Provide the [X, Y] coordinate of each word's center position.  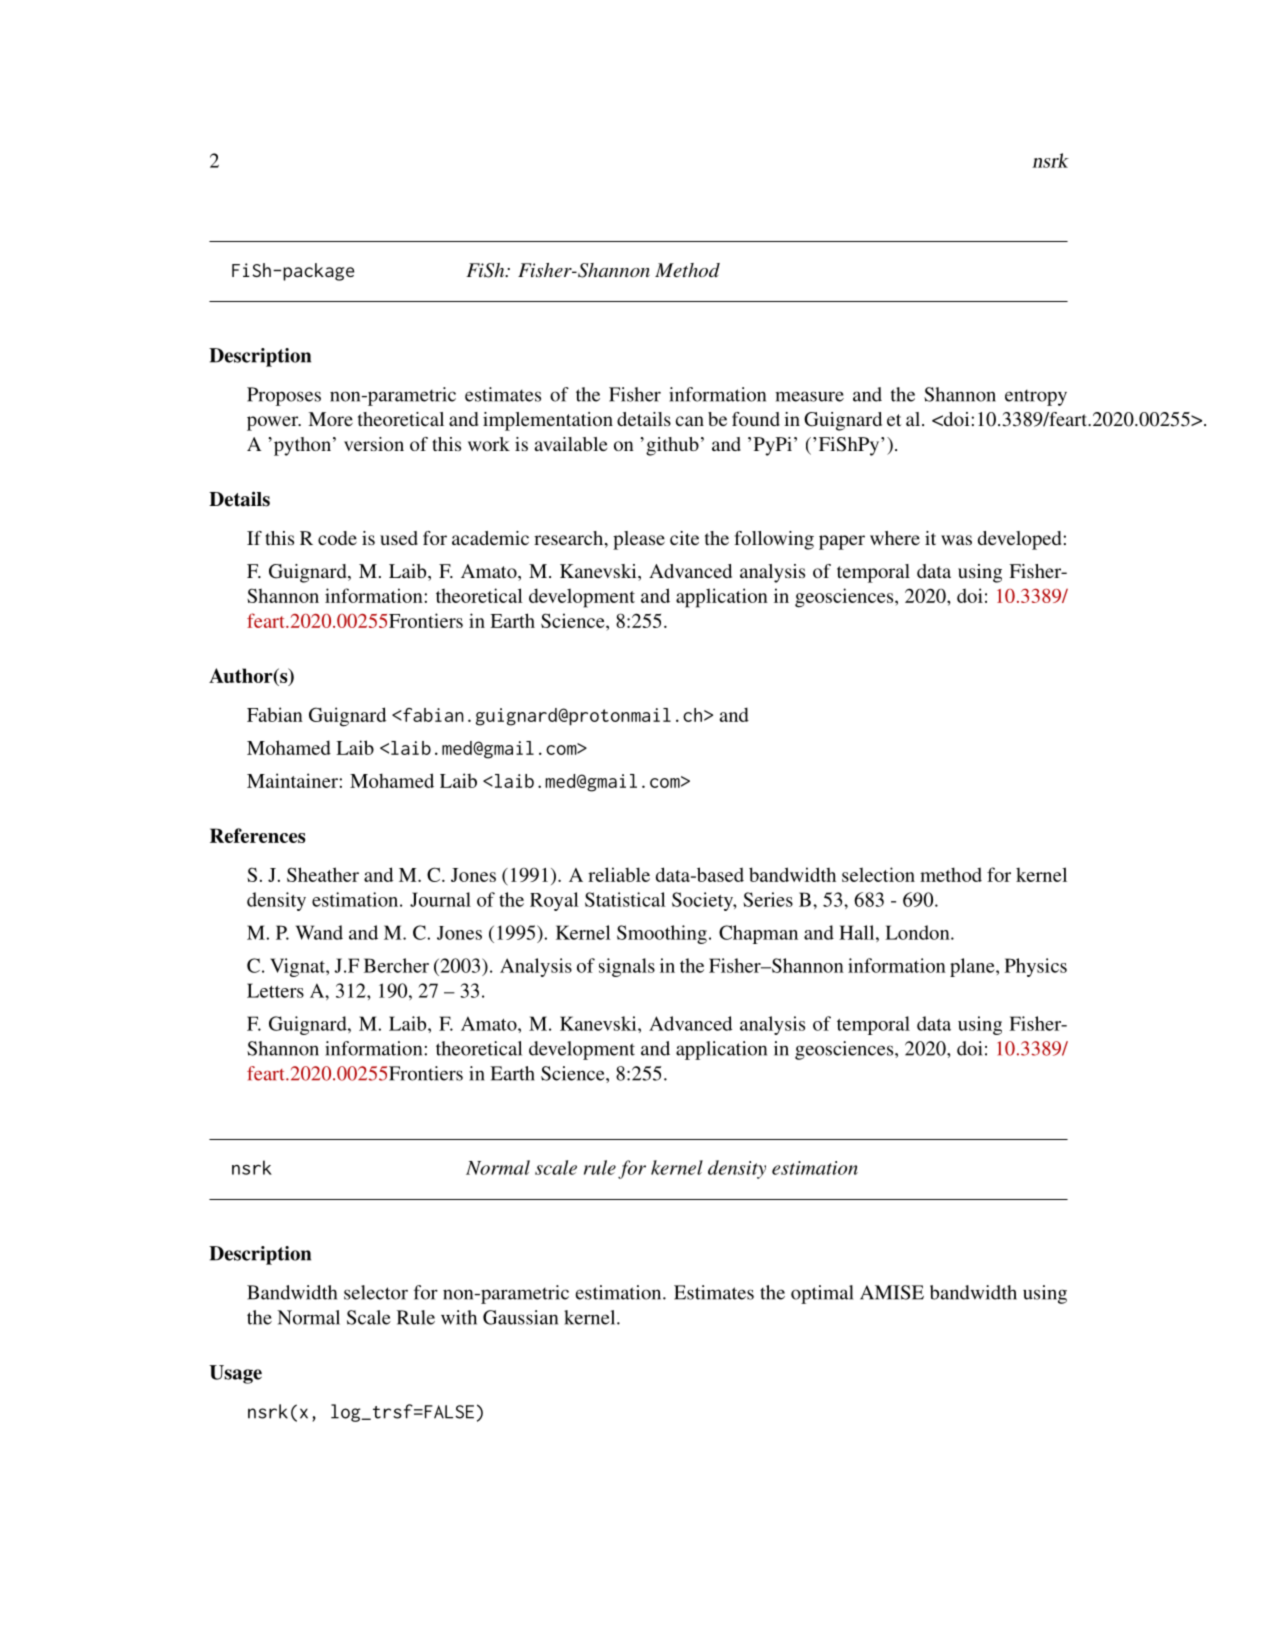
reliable [619, 874]
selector [376, 1292]
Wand [319, 932]
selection [878, 874]
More [330, 419]
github [672, 446]
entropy [1036, 398]
